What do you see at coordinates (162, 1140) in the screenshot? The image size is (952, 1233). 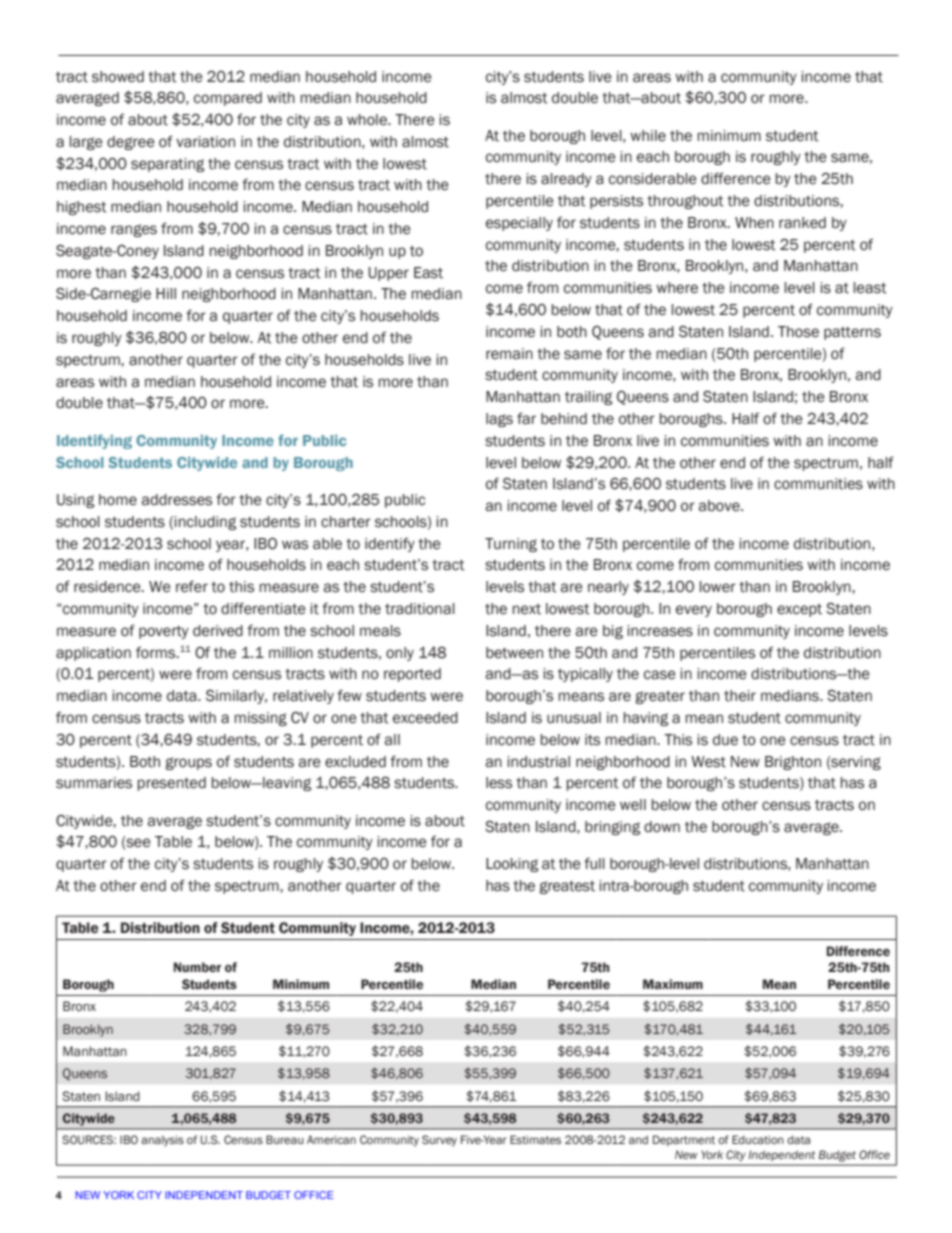 I see `analysis` at bounding box center [162, 1140].
